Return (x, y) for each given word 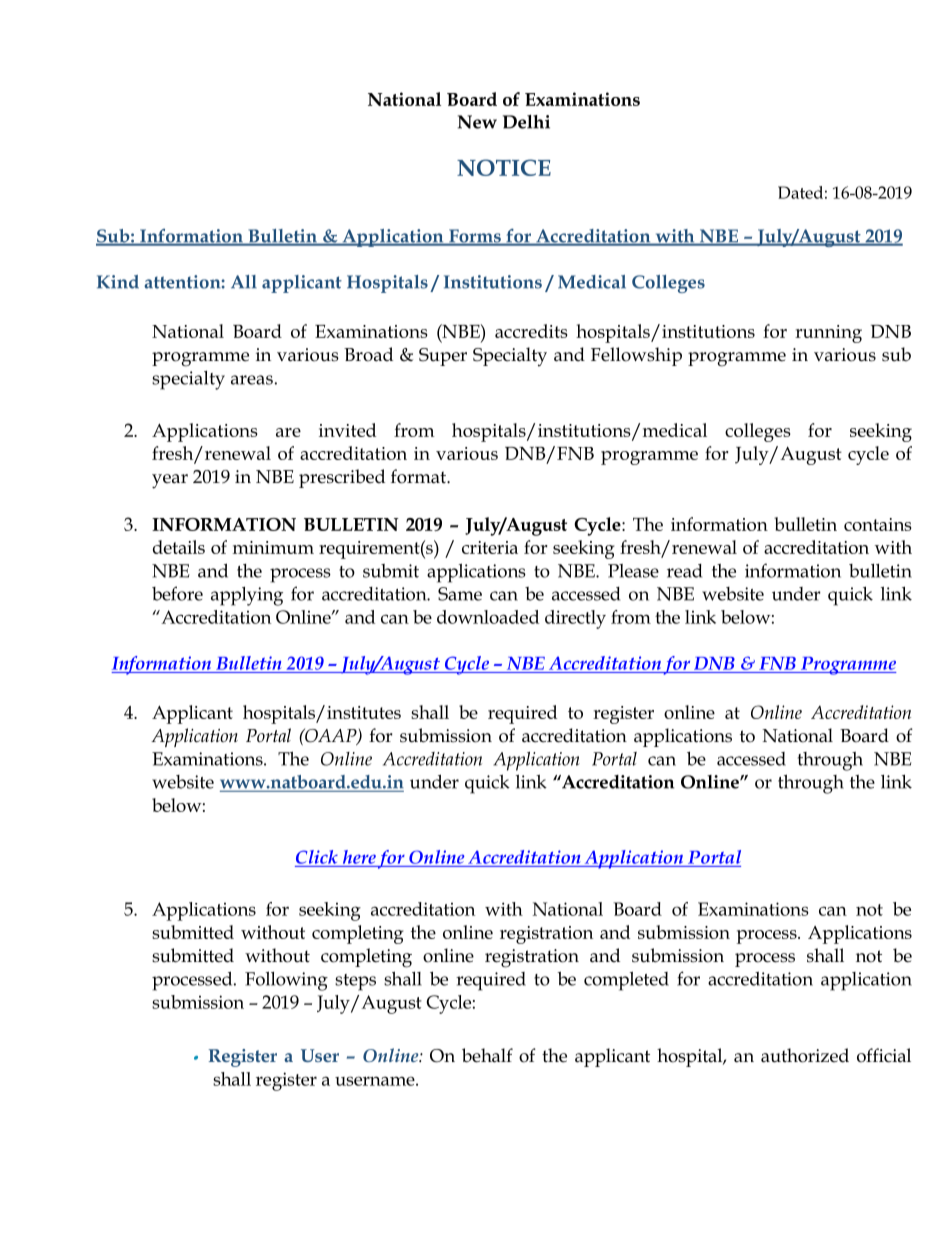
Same (460, 594)
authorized (805, 1055)
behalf (487, 1055)
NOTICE (504, 167)
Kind (118, 282)
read (684, 571)
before (177, 593)
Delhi (526, 122)
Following (286, 981)
